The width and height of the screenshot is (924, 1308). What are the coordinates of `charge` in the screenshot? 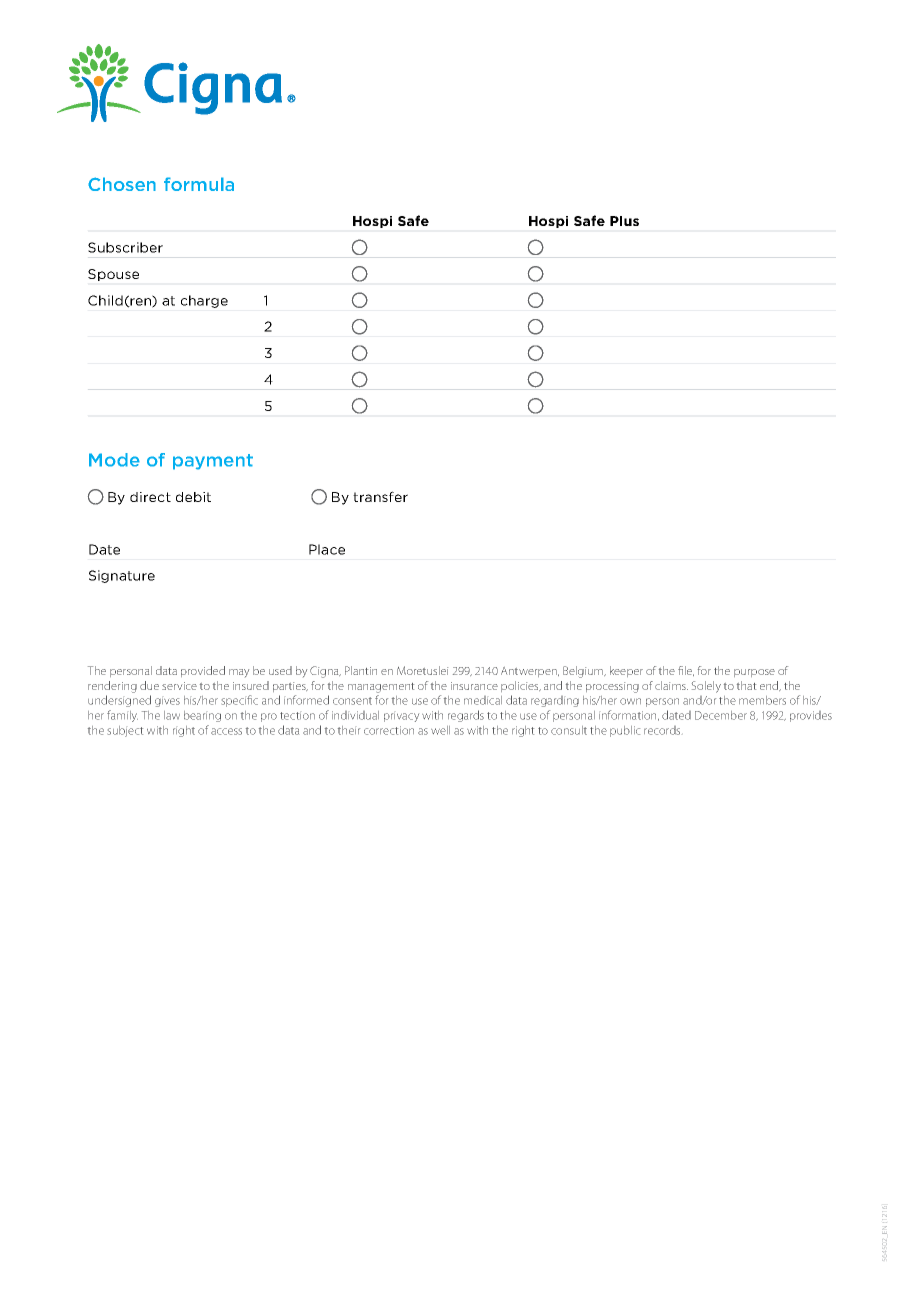 It's located at (204, 301).
